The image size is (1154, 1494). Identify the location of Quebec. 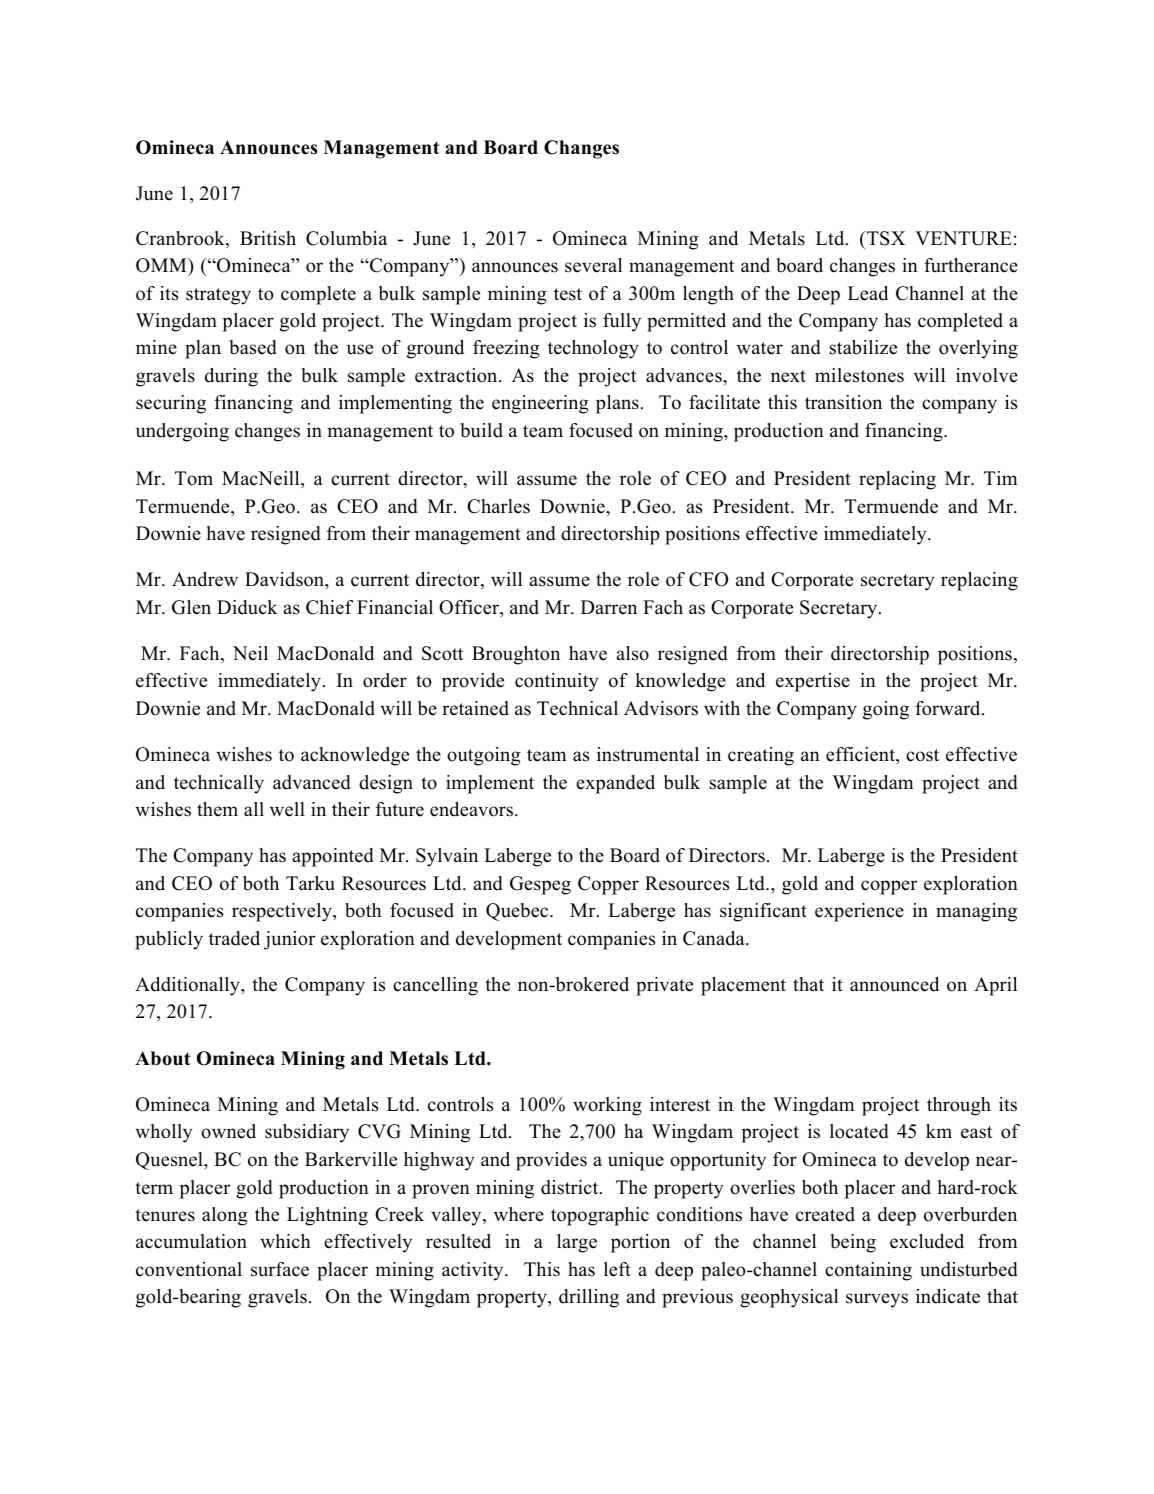
(518, 912).
